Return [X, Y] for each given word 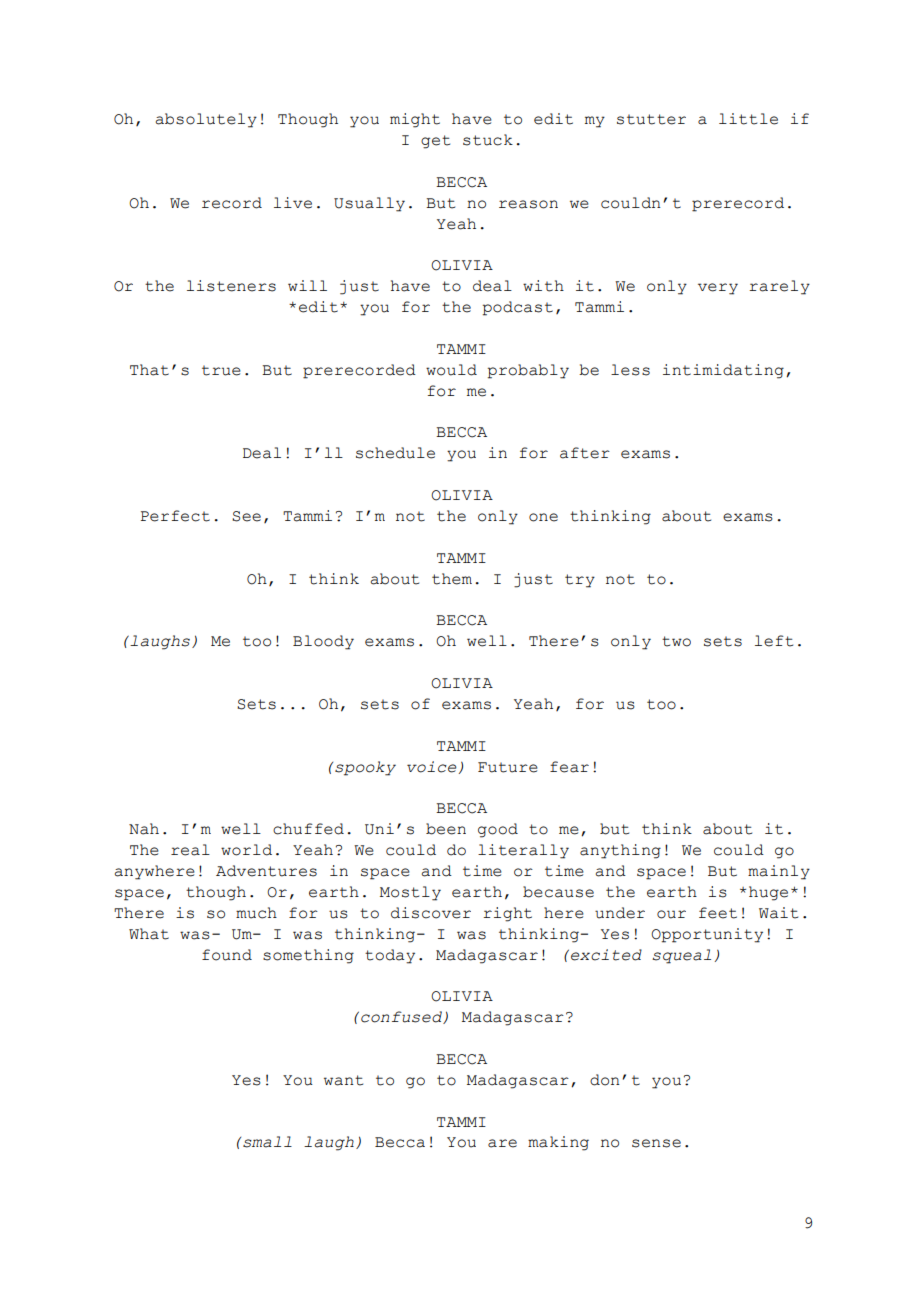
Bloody [323, 642]
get [435, 142]
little [748, 119]
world [246, 850]
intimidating [723, 371]
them [452, 579]
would [451, 370]
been [446, 829]
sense [656, 1143]
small [267, 1142]
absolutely [206, 120]
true [221, 370]
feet [718, 913]
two [676, 641]
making [558, 1143]
